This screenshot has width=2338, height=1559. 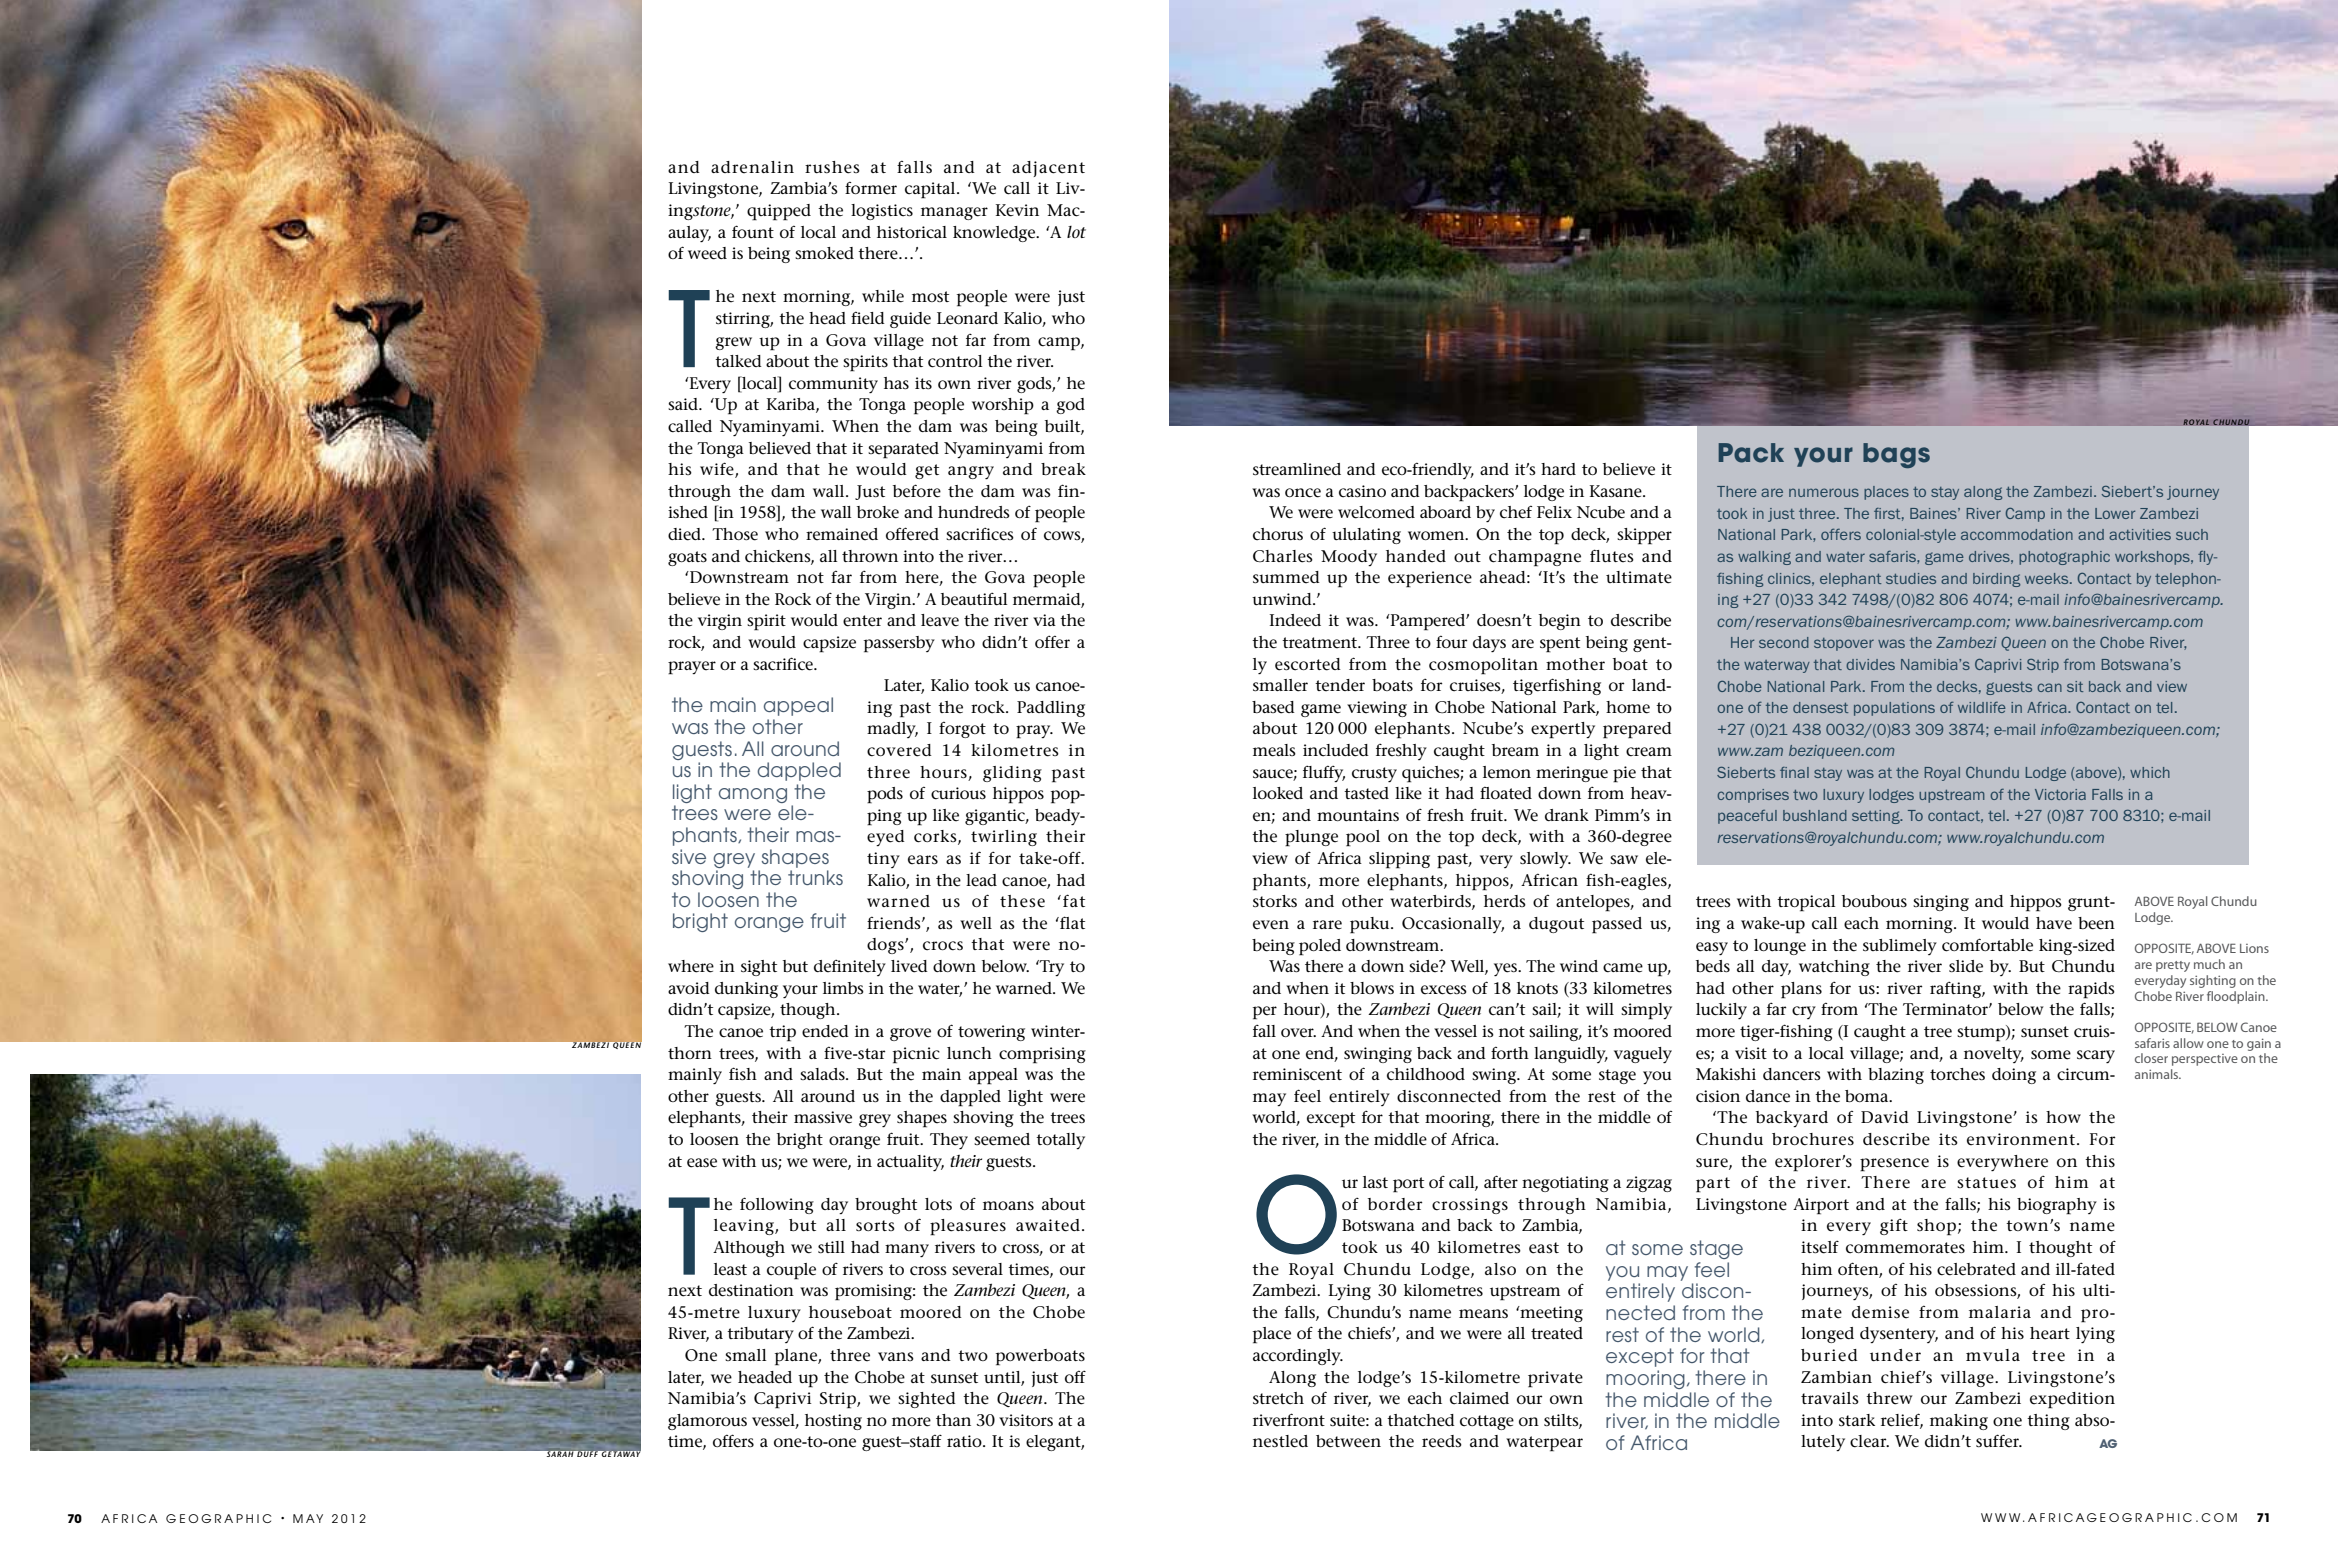 What do you see at coordinates (1445, 512) in the screenshot?
I see `aboard` at bounding box center [1445, 512].
